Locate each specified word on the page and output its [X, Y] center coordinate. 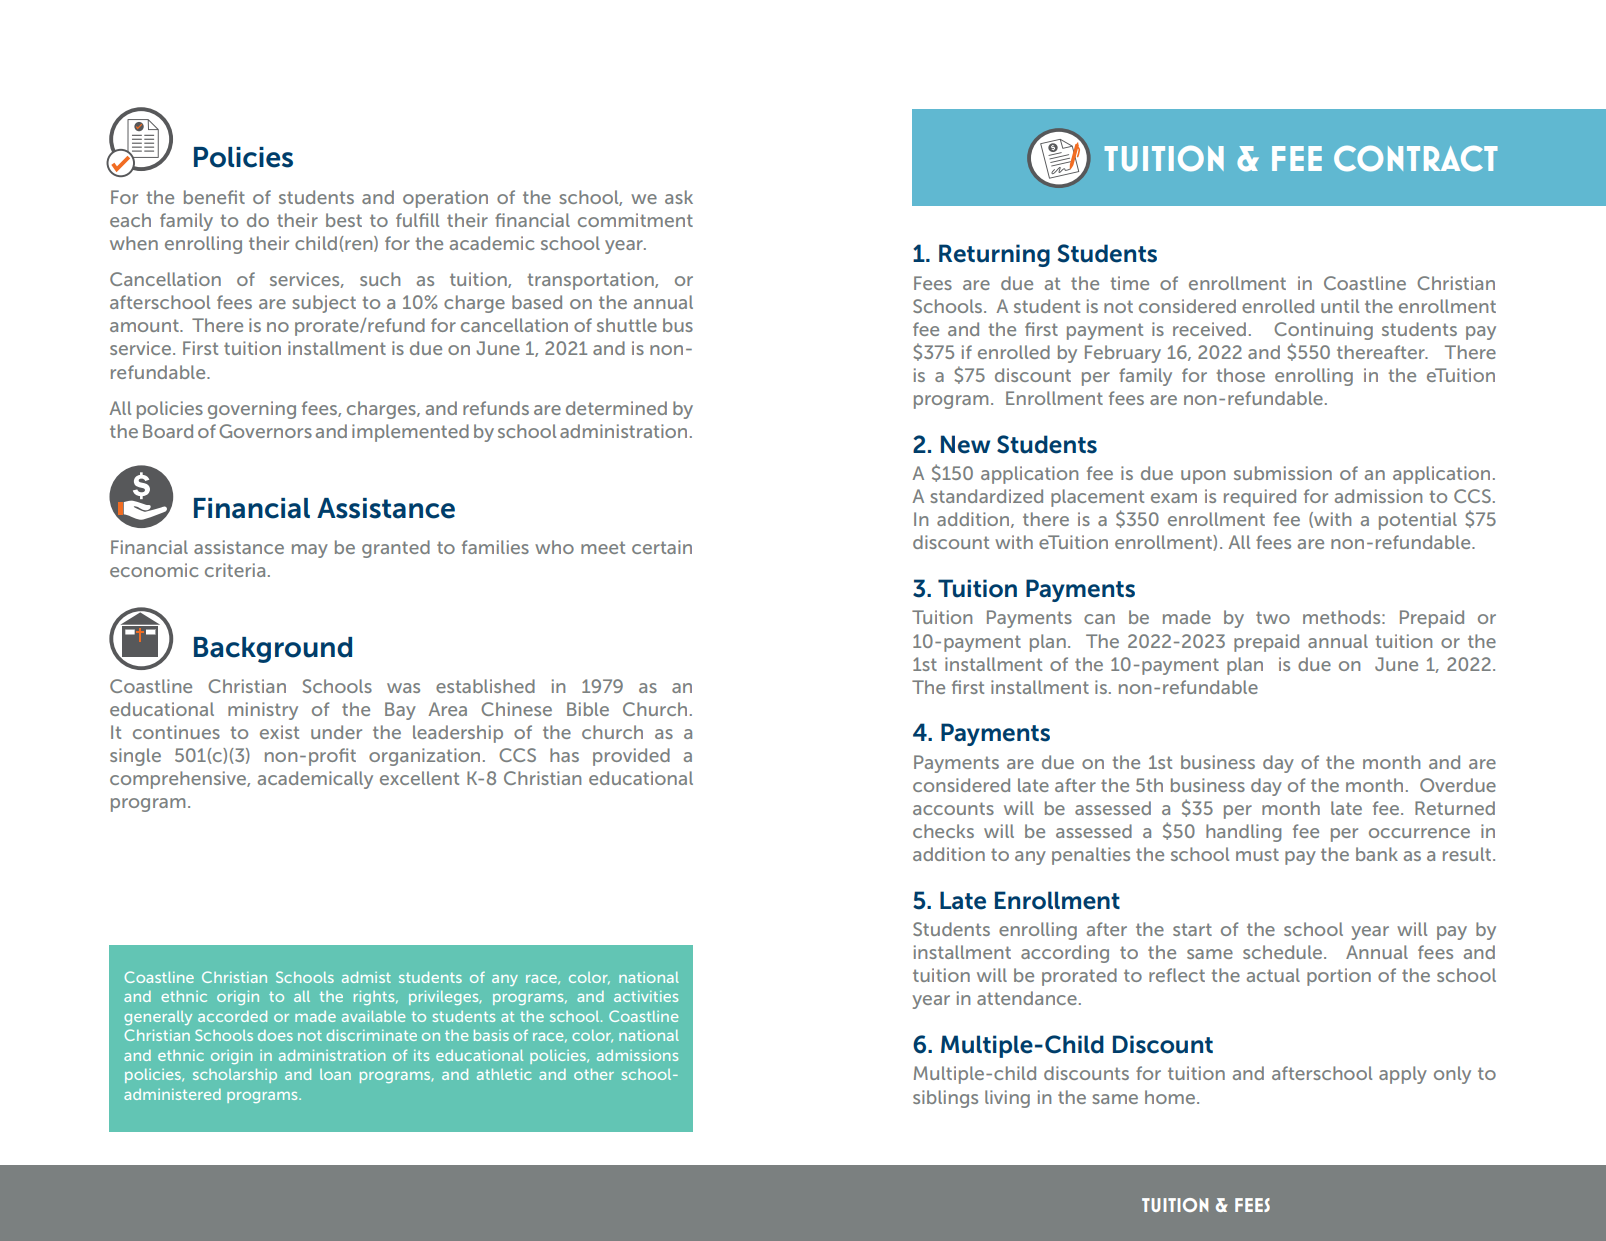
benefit [214, 197]
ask [679, 197]
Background [273, 650]
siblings [945, 1099]
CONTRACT [1416, 158]
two [1273, 617]
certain [662, 547]
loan [335, 1074]
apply [1403, 1075]
